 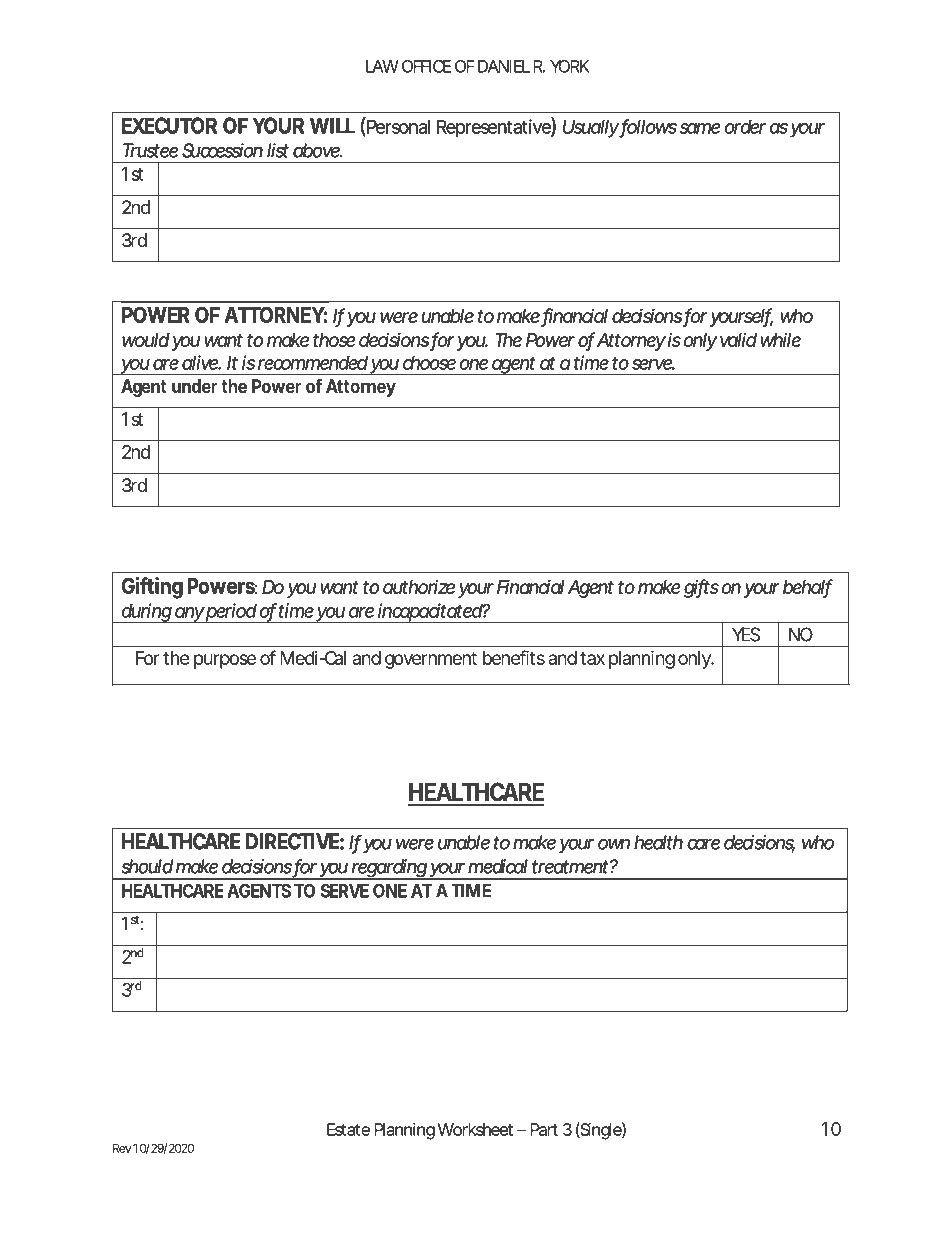 What do you see at coordinates (614, 844) in the screenshot?
I see `own` at bounding box center [614, 844].
